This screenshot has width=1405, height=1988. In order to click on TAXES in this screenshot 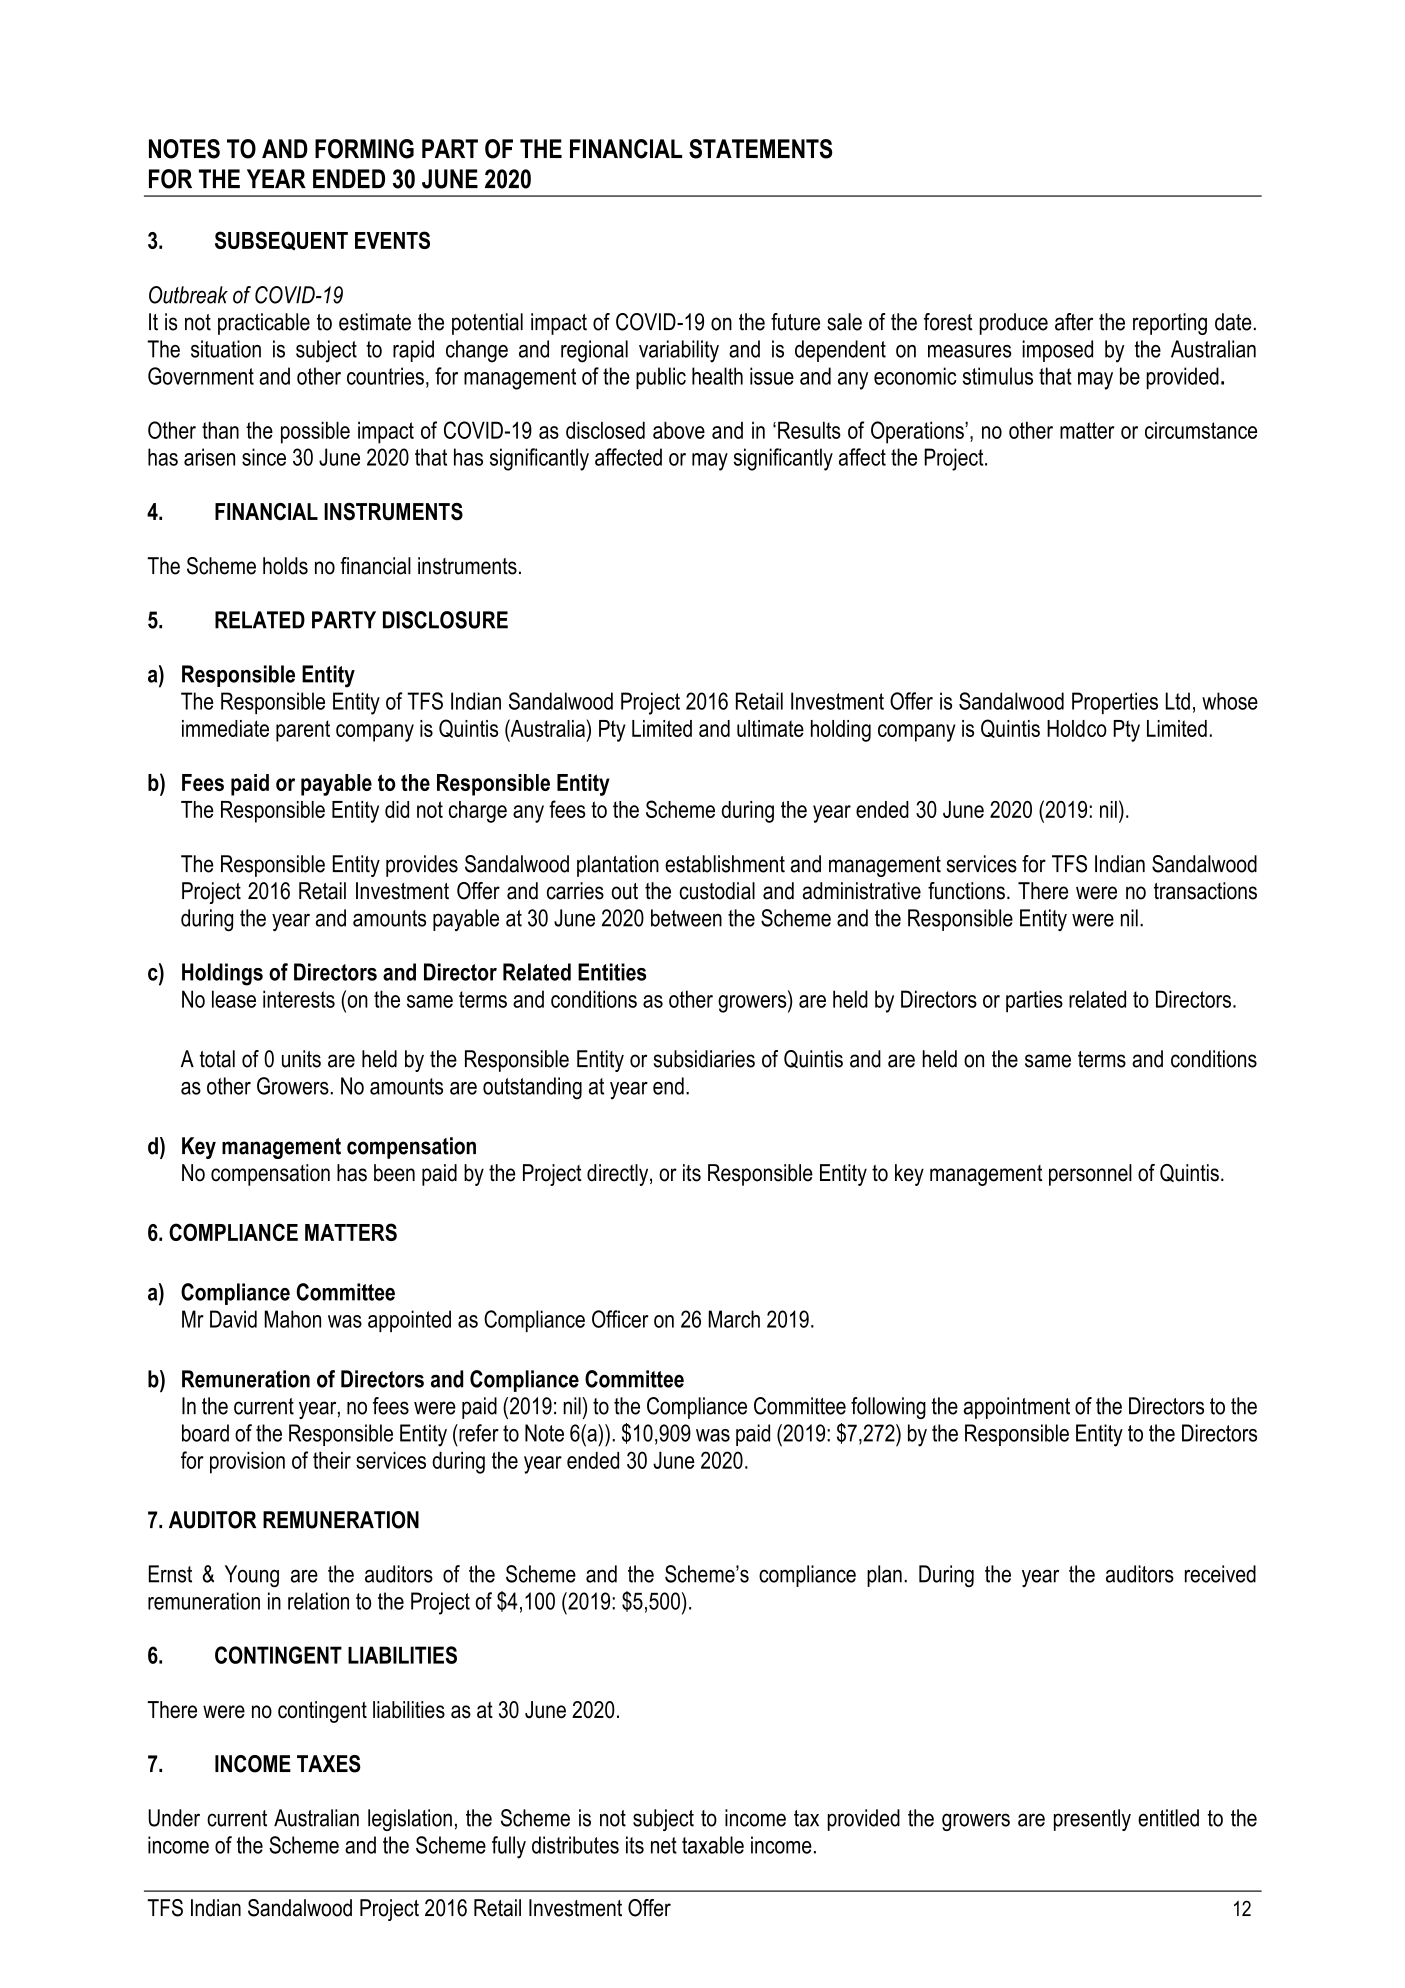, I will do `click(329, 1764)`.
